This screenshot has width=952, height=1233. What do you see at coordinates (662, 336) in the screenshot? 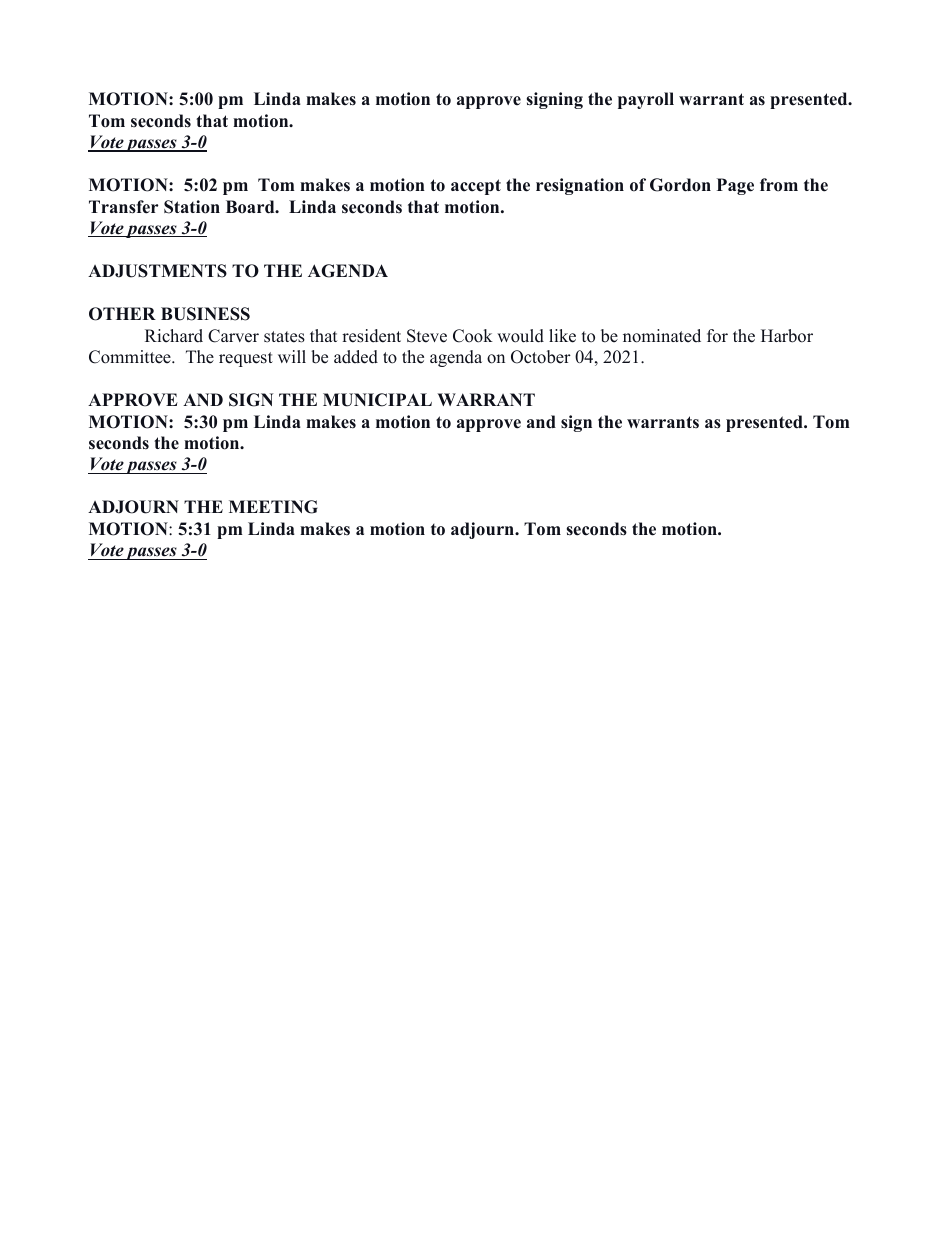
I see `nominated` at bounding box center [662, 336].
